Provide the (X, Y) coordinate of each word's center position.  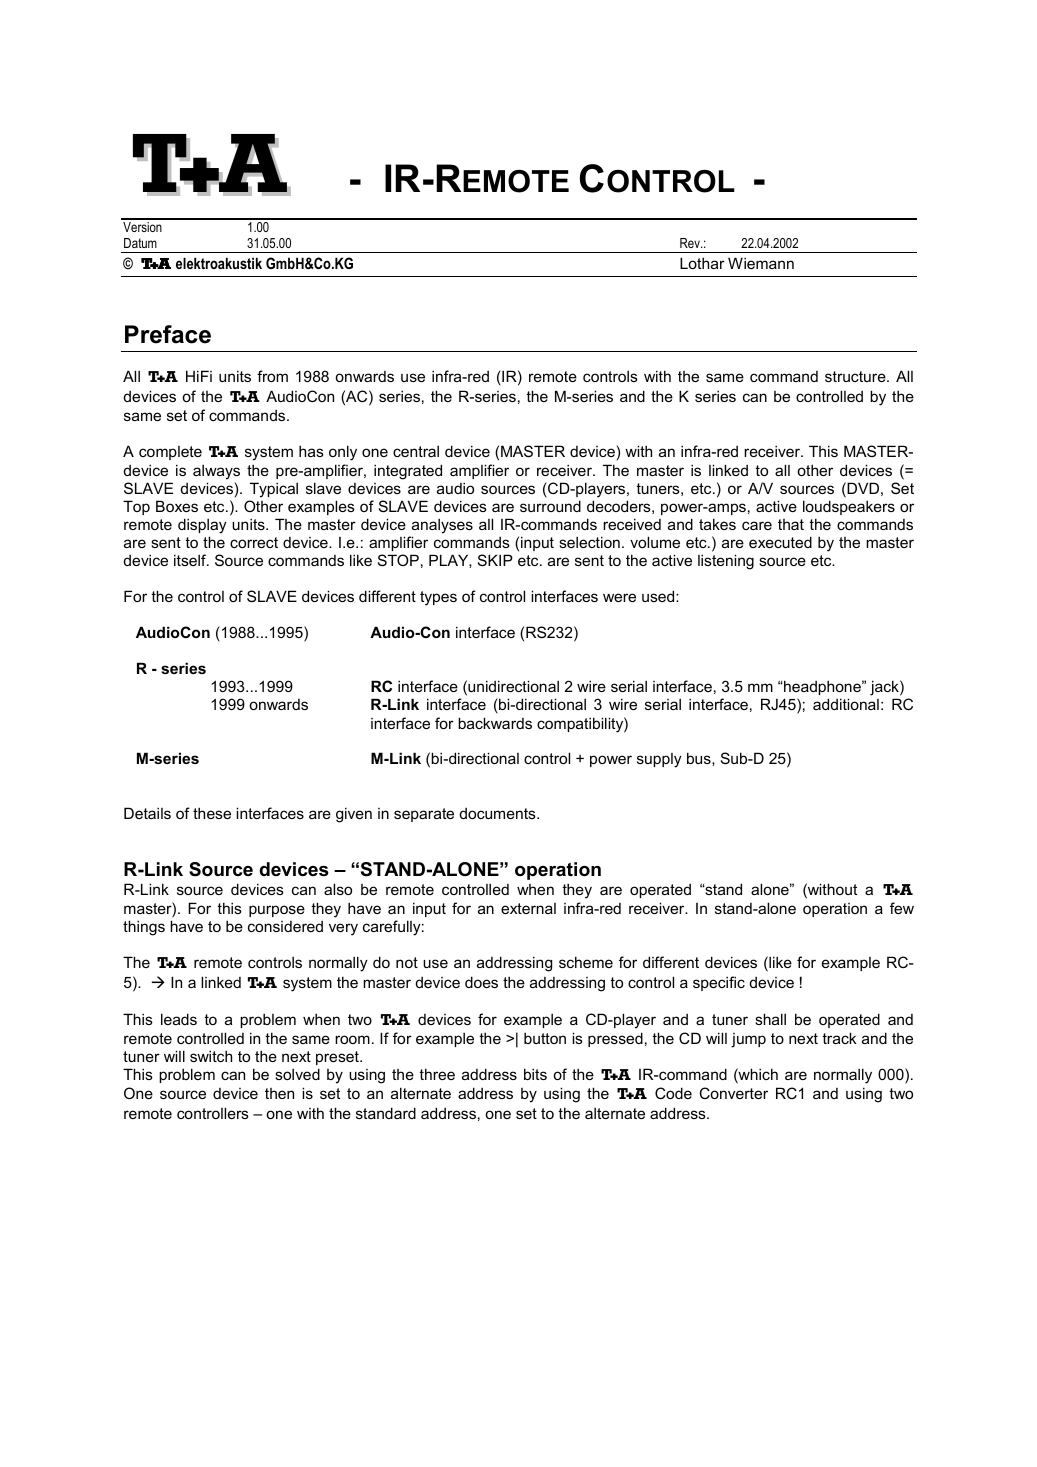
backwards (495, 723)
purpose (277, 911)
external (528, 908)
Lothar (702, 263)
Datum (140, 243)
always (216, 472)
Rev (691, 243)
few (902, 908)
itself (191, 560)
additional (846, 704)
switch (211, 1056)
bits (535, 1074)
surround (550, 506)
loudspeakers (849, 507)
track (839, 1038)
